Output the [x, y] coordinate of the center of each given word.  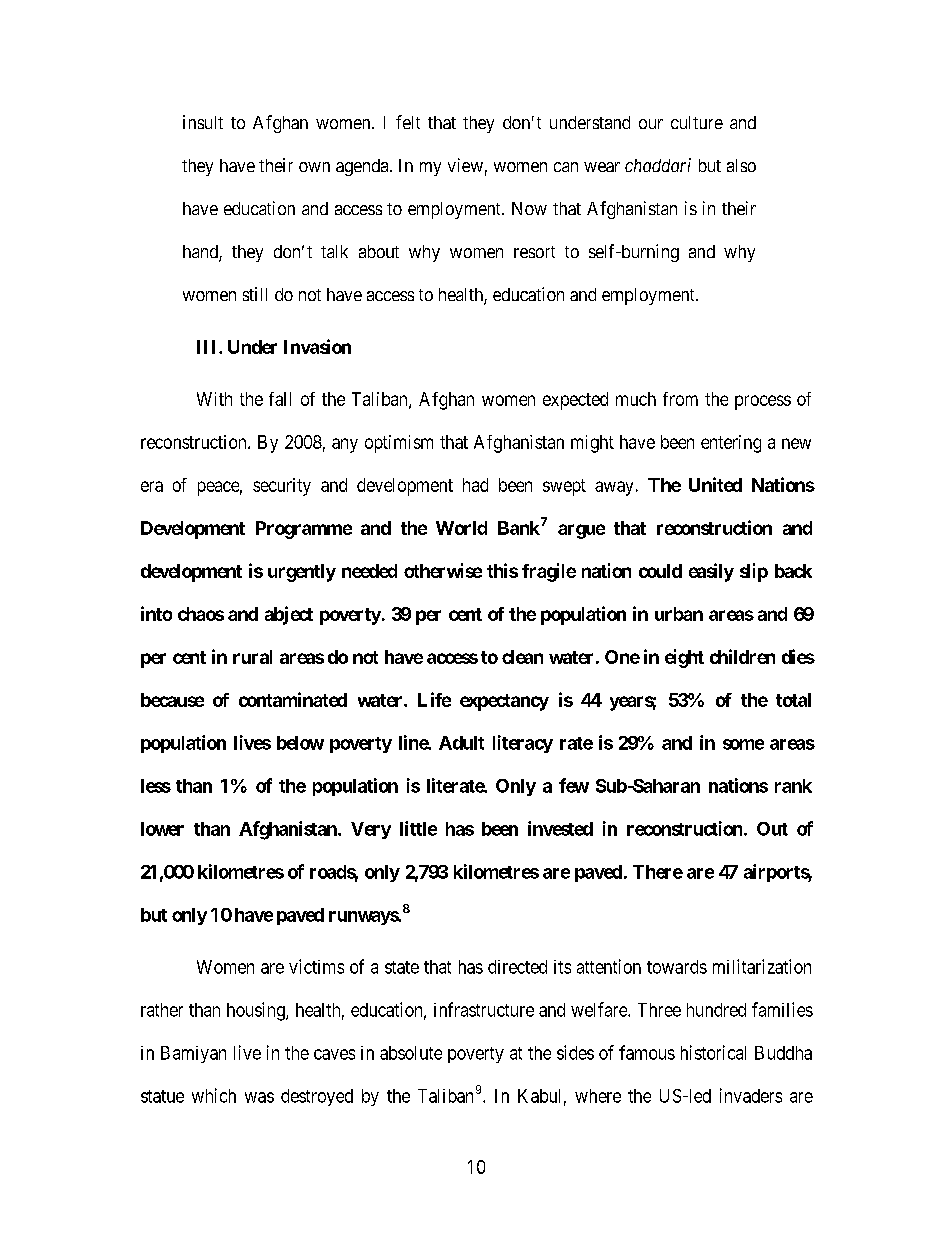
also [741, 165]
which [214, 1095]
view [465, 165]
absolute [411, 1053]
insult [203, 122]
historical [713, 1052]
